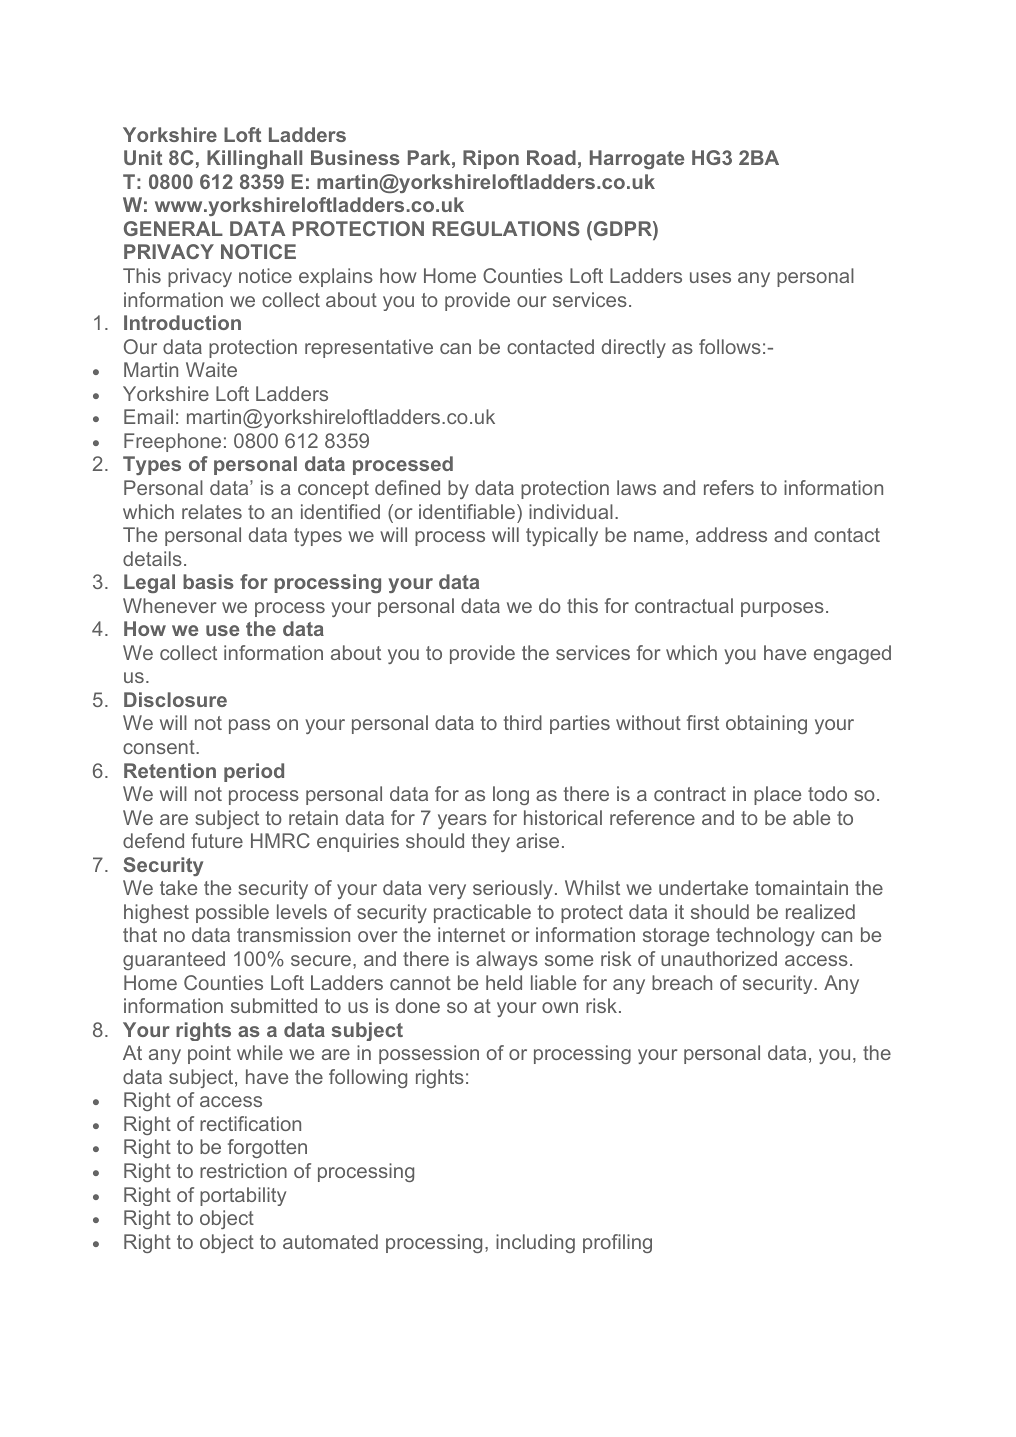 The image size is (1016, 1437). I want to click on refers, so click(729, 487).
